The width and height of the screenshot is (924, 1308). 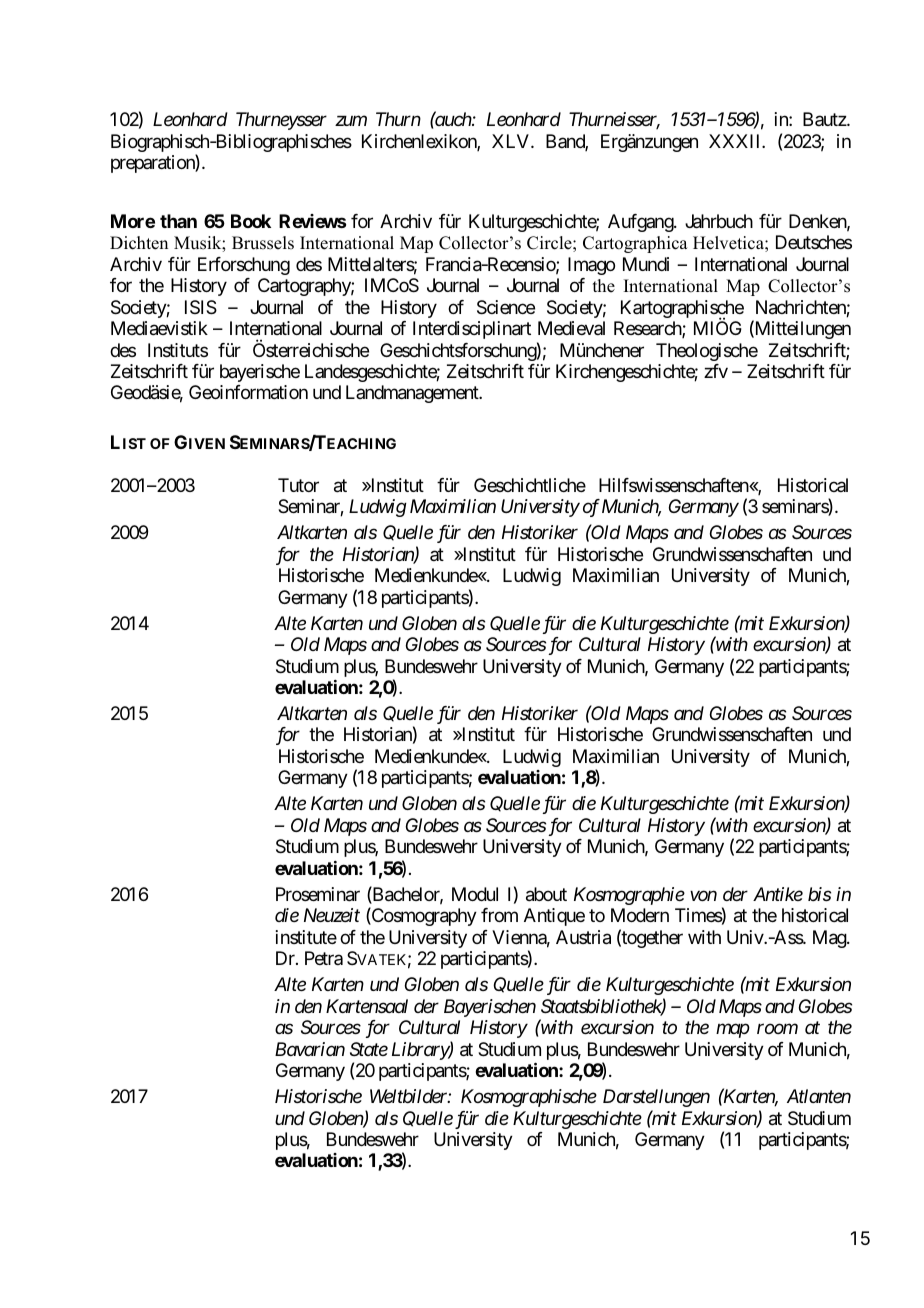 What do you see at coordinates (640, 915) in the screenshot?
I see `Modern` at bounding box center [640, 915].
